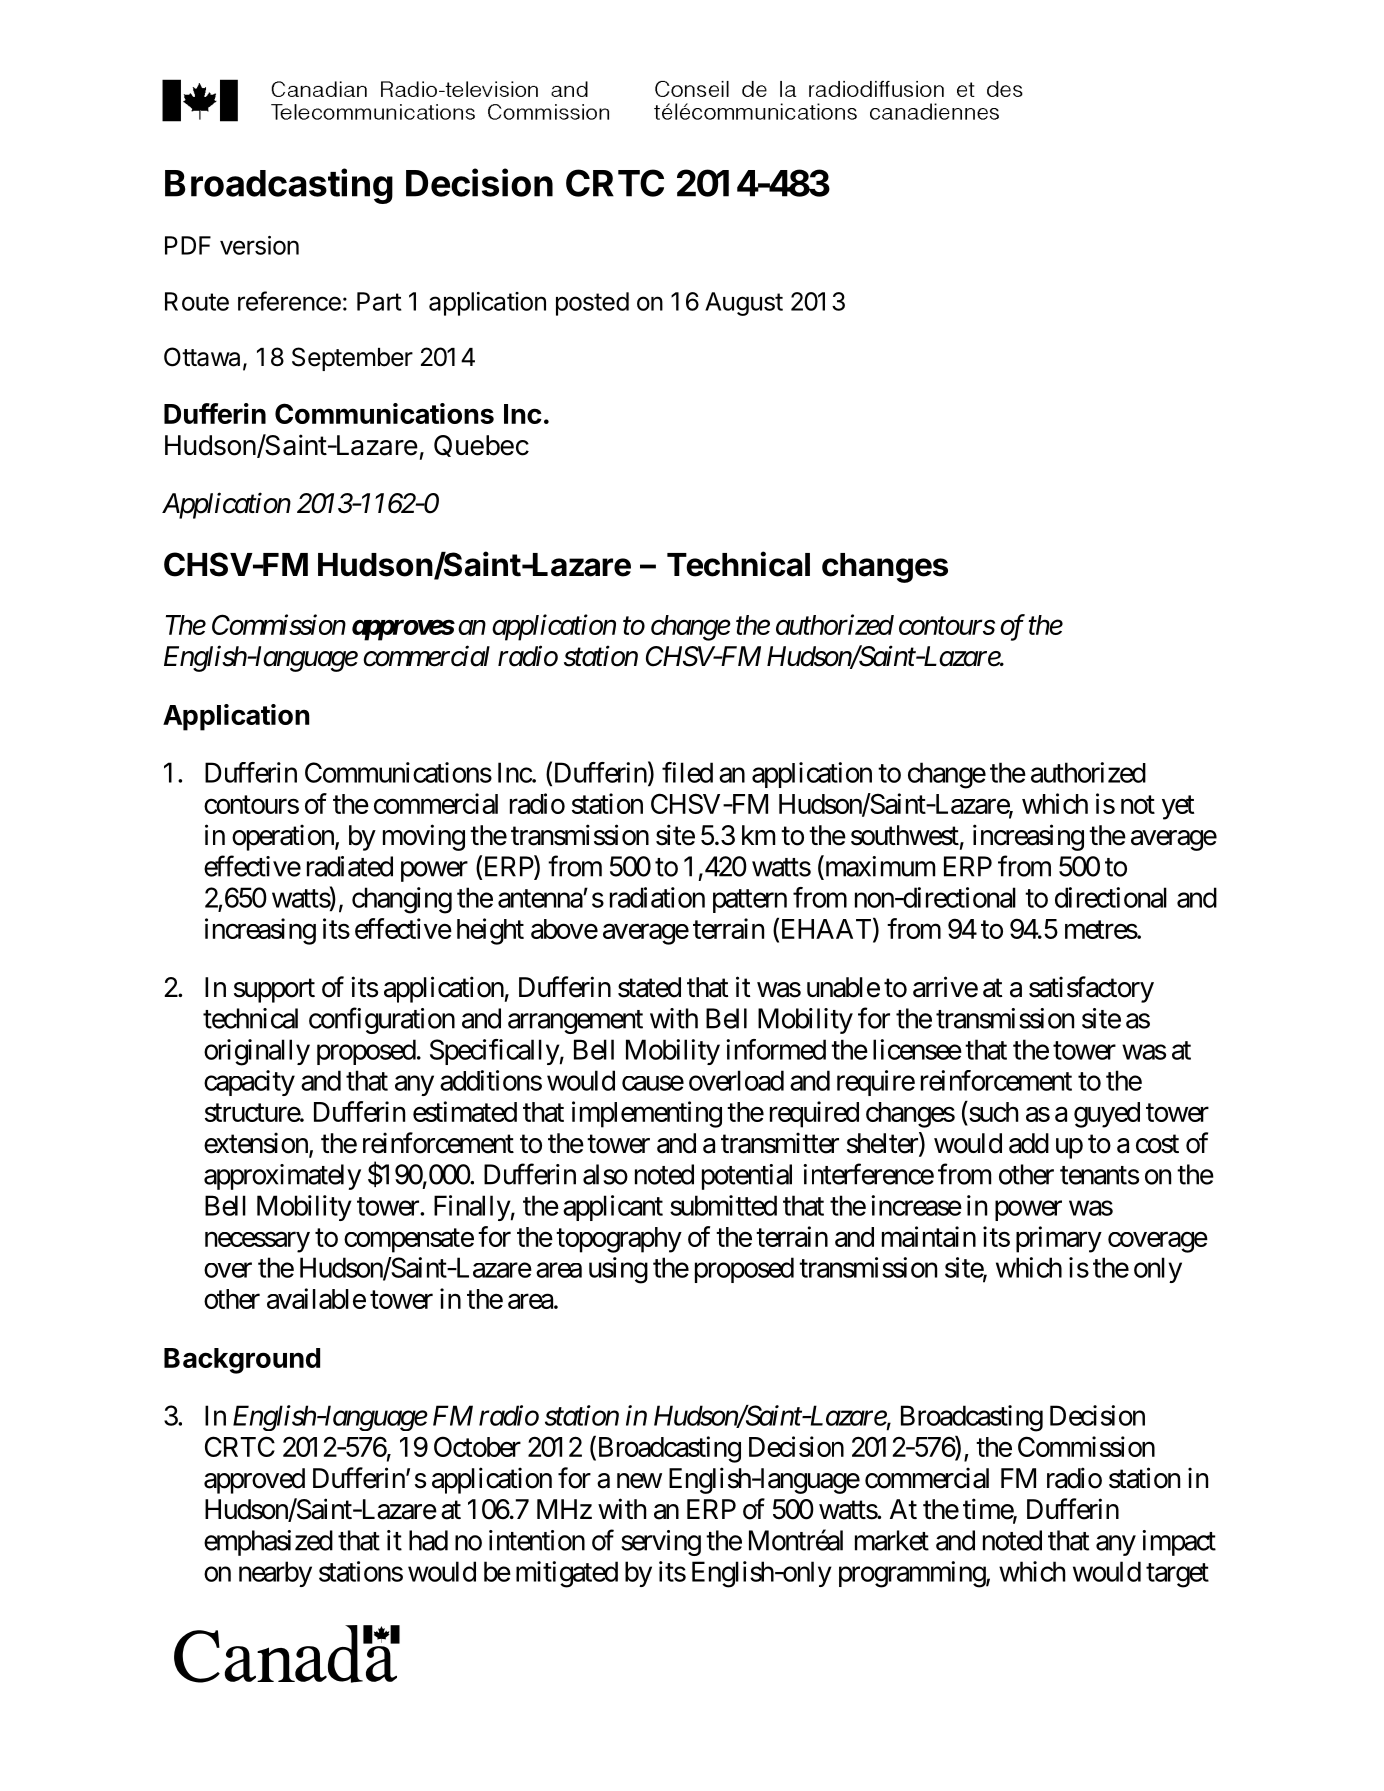  What do you see at coordinates (257, 1242) in the image?
I see `necessary` at bounding box center [257, 1242].
